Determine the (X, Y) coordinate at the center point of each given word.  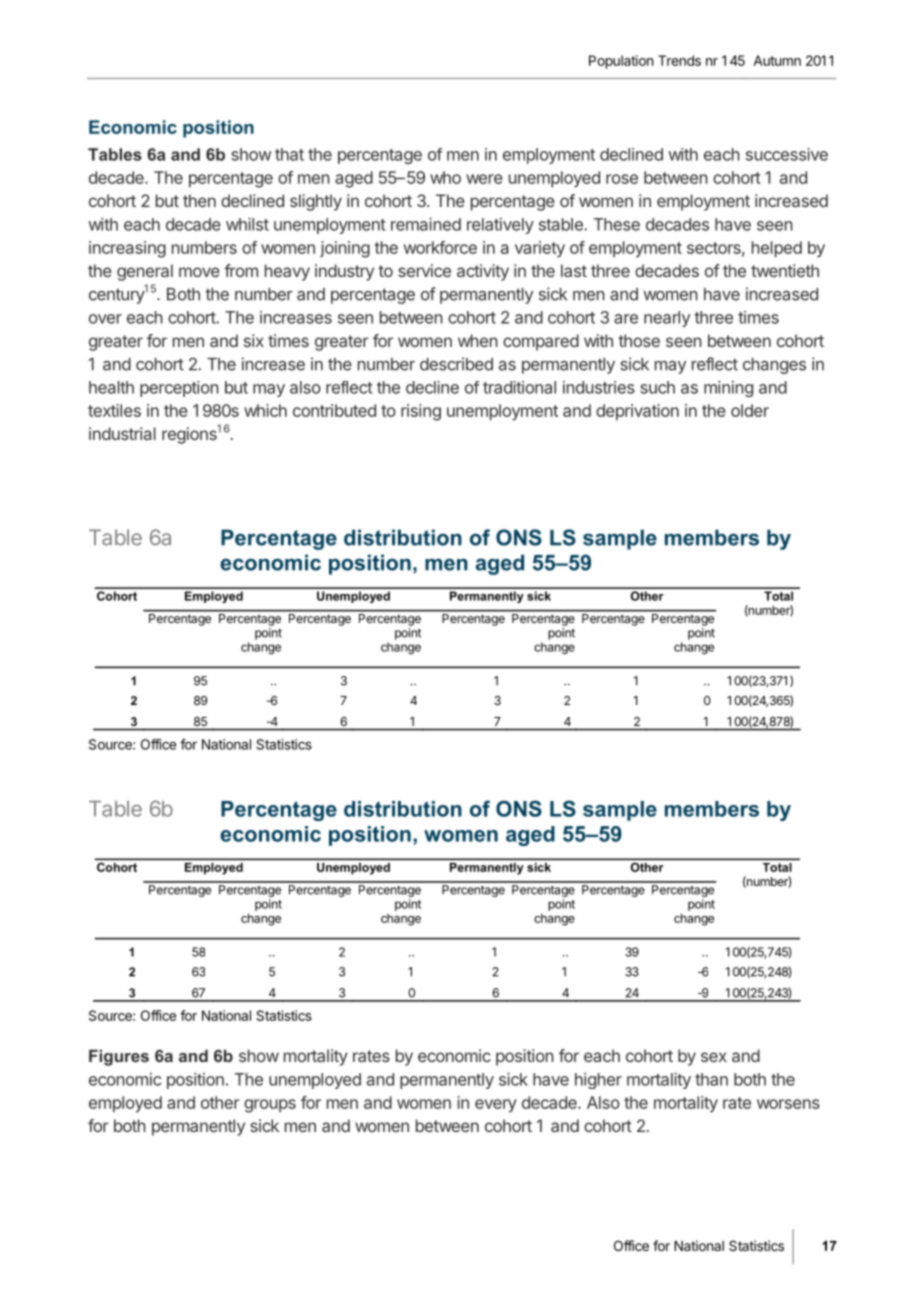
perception (179, 389)
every (496, 1106)
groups (270, 1106)
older (750, 410)
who (445, 177)
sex (714, 1057)
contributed (334, 410)
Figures (119, 1058)
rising (421, 412)
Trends (679, 60)
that (289, 154)
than (711, 1079)
